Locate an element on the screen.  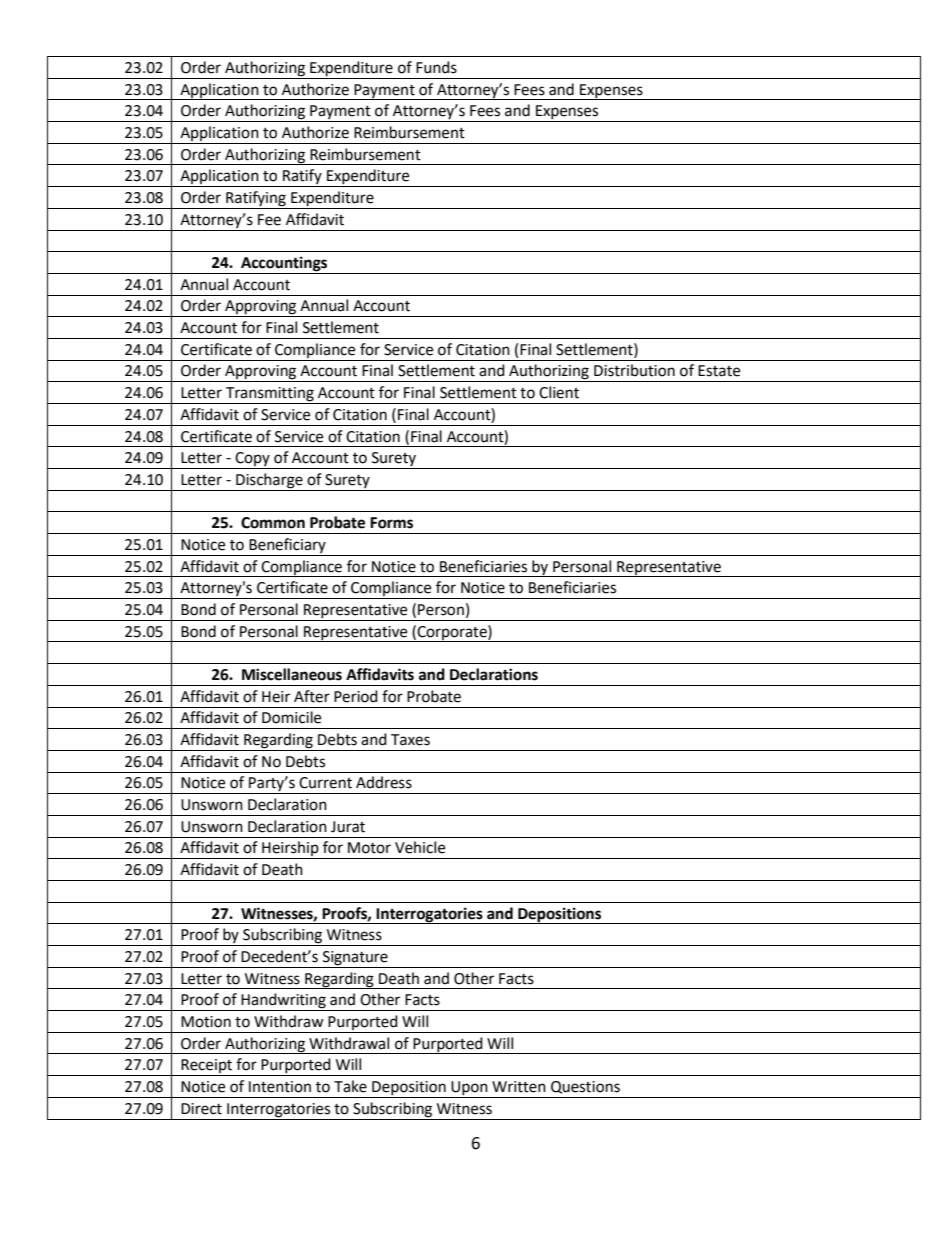
Distribution is located at coordinates (634, 370).
